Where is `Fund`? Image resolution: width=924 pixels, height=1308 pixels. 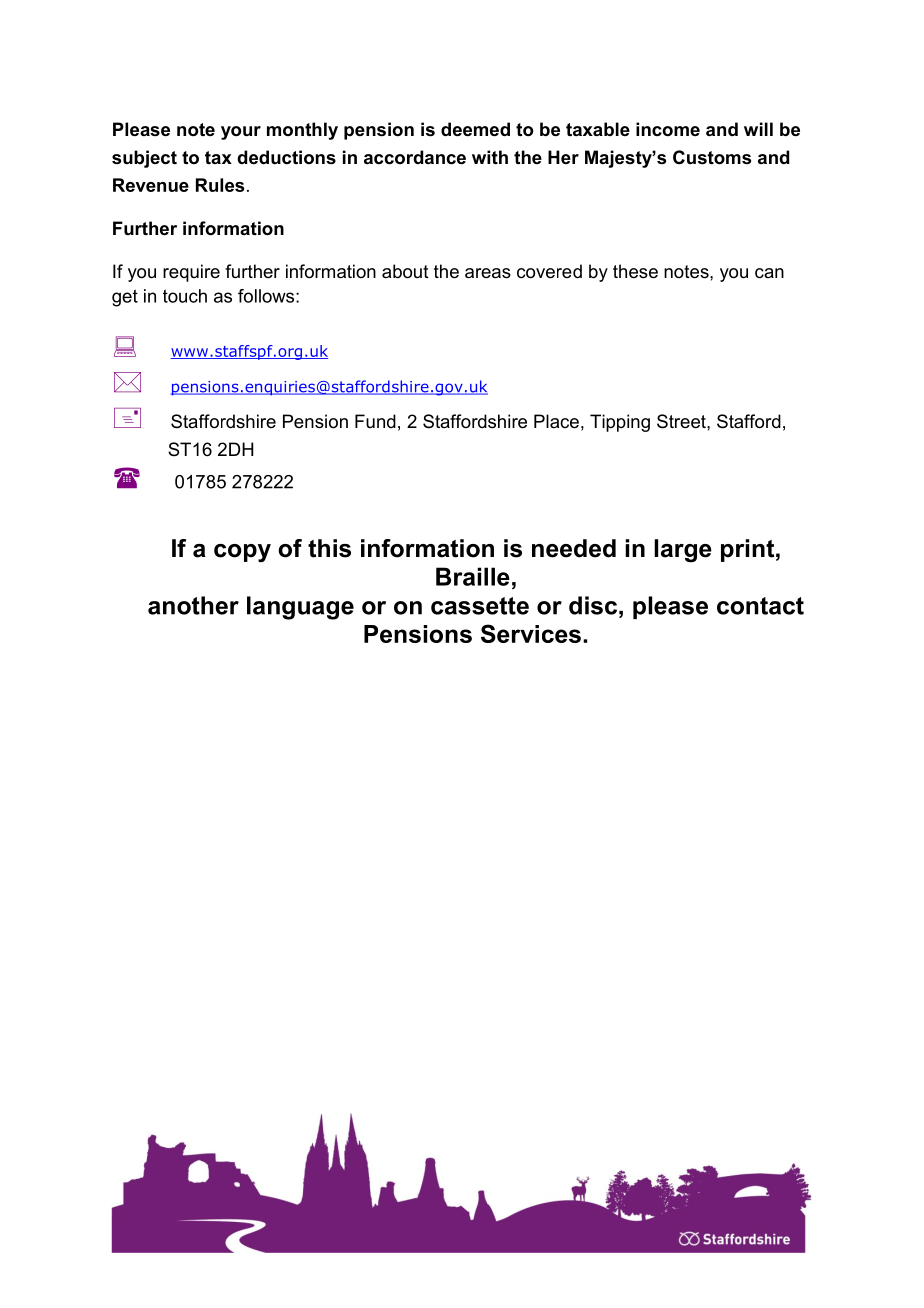
Fund is located at coordinates (375, 421).
